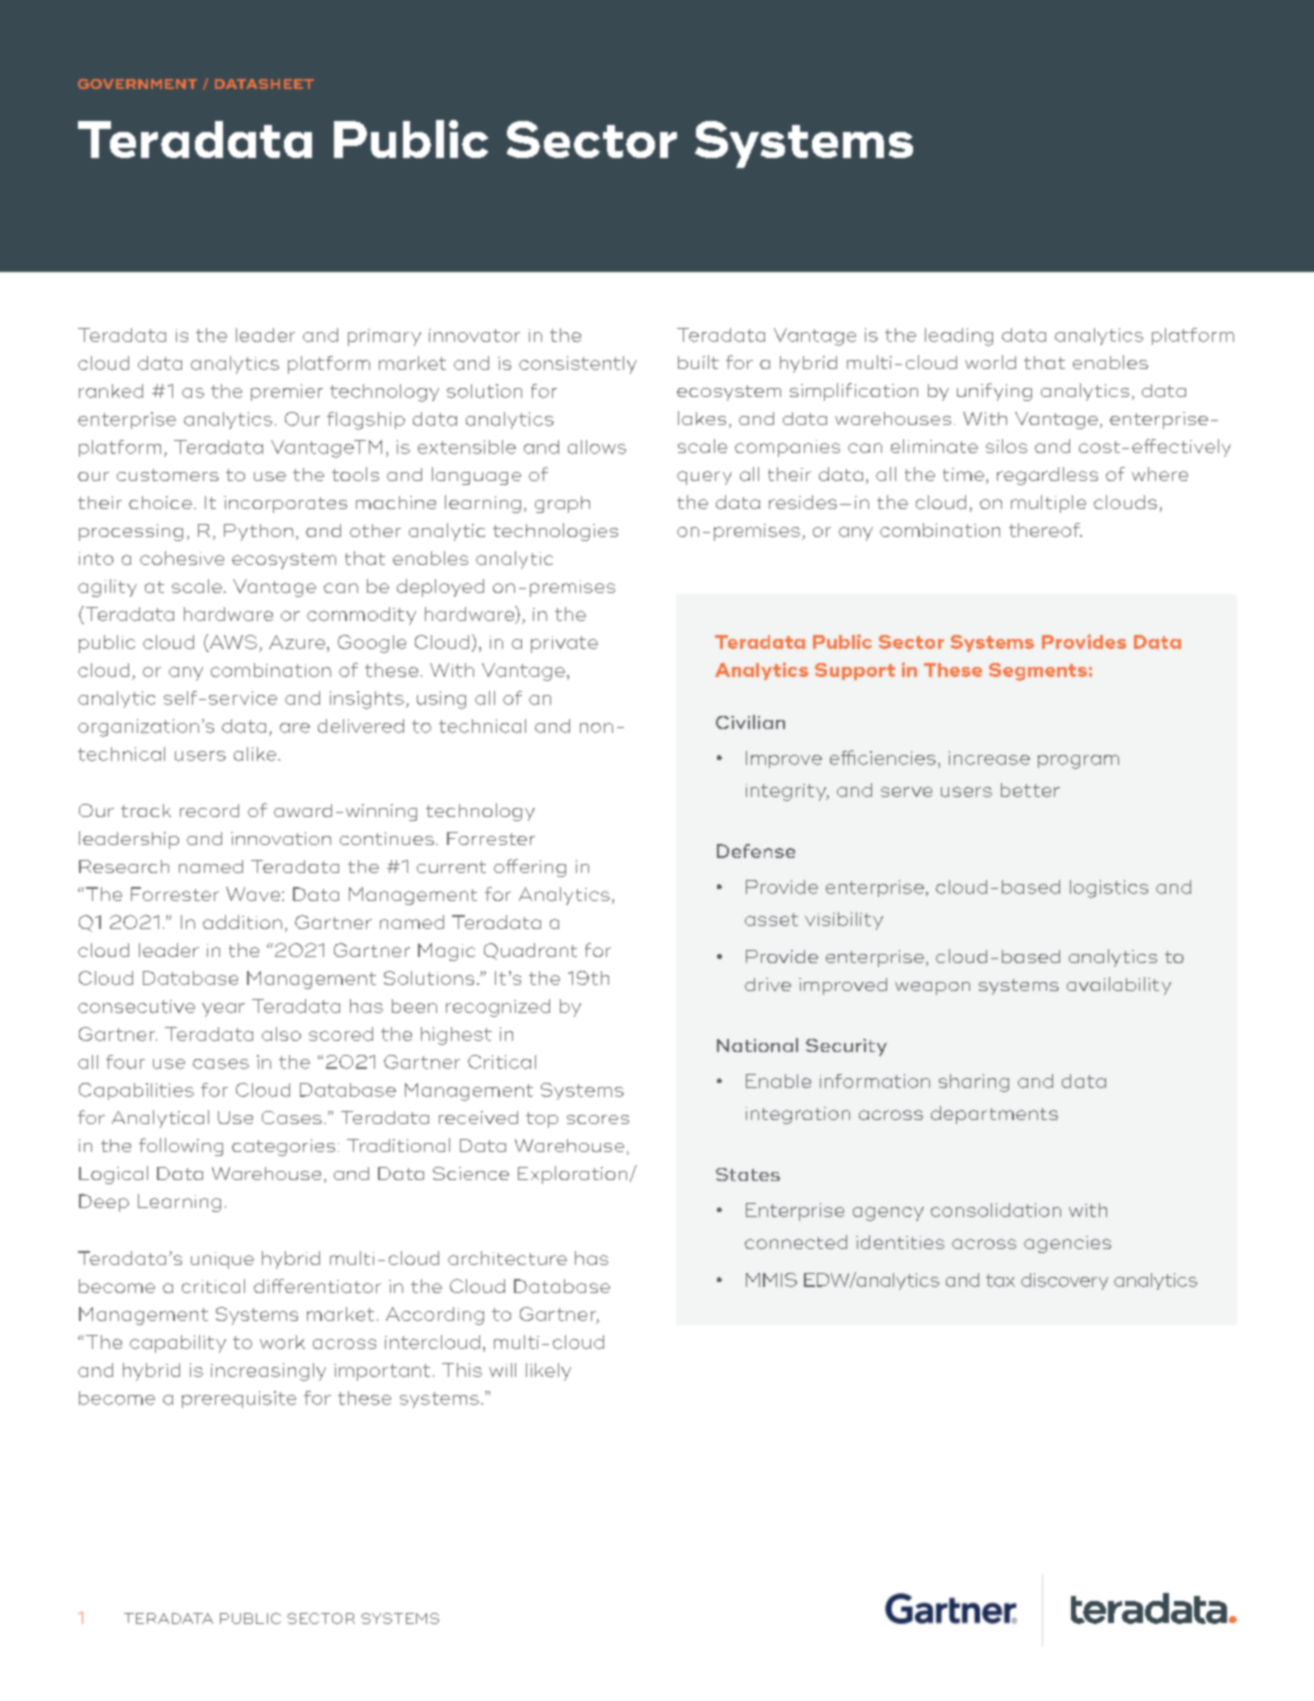  What do you see at coordinates (474, 335) in the screenshot?
I see `innovator` at bounding box center [474, 335].
